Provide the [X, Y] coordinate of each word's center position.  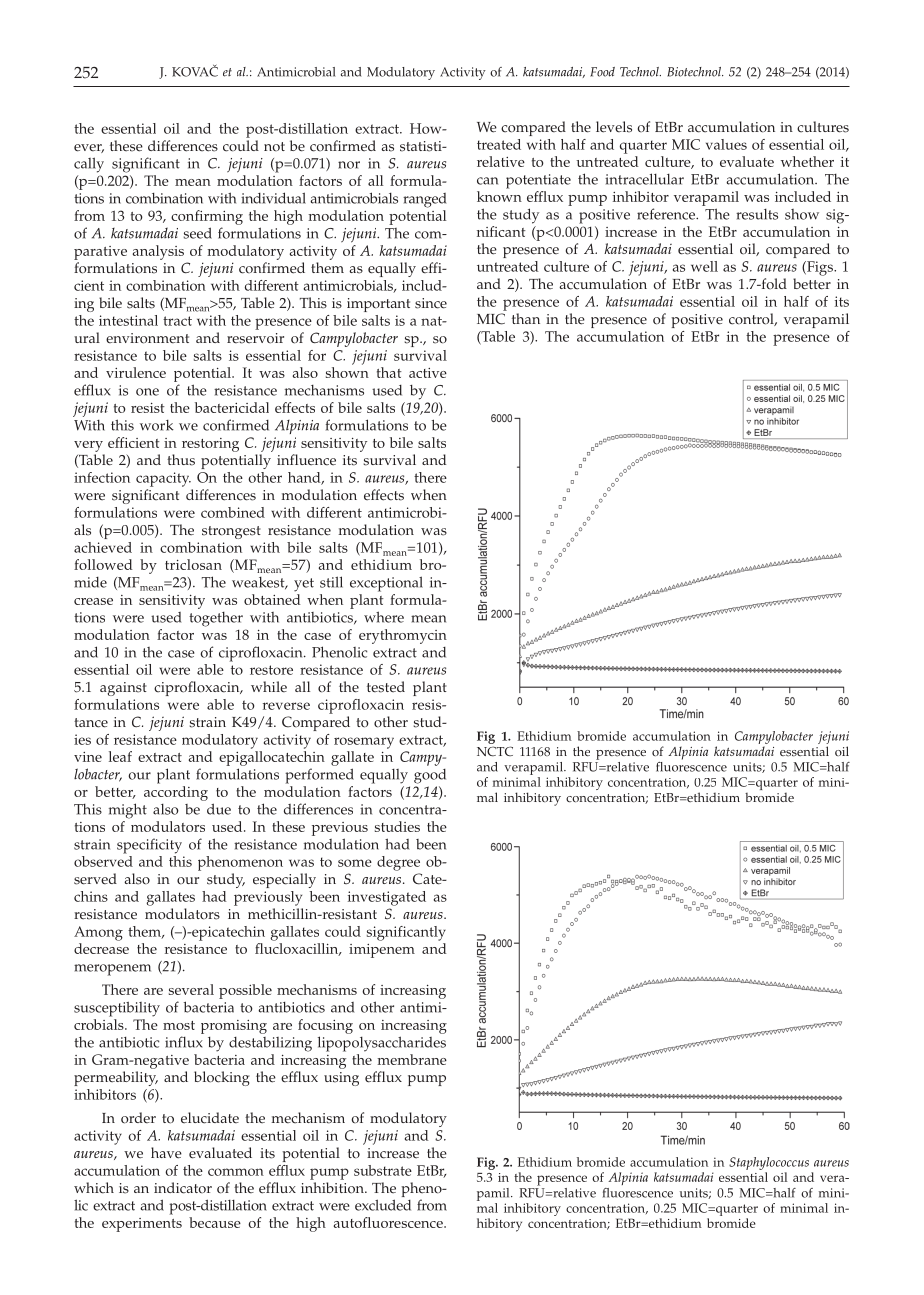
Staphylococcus [769, 1165]
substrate [383, 1170]
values [726, 144]
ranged [424, 200]
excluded [383, 1205]
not [274, 147]
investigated [387, 898]
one [147, 392]
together [216, 619]
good [430, 776]
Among [98, 933]
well [704, 266]
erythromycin [403, 636]
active [428, 373]
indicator [183, 1188]
